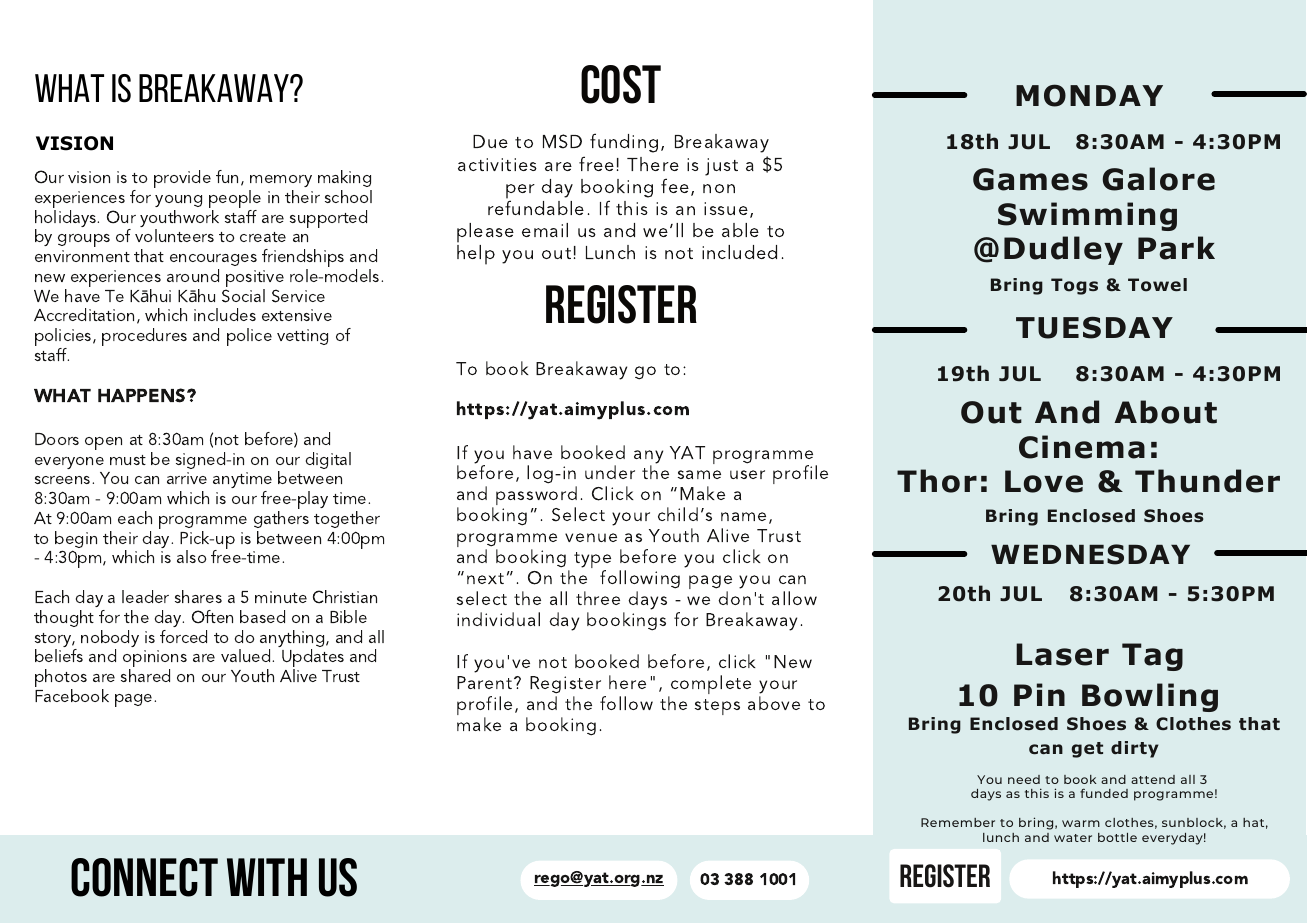 The height and width of the page is (924, 1307). I want to click on COST, so click(621, 84).
